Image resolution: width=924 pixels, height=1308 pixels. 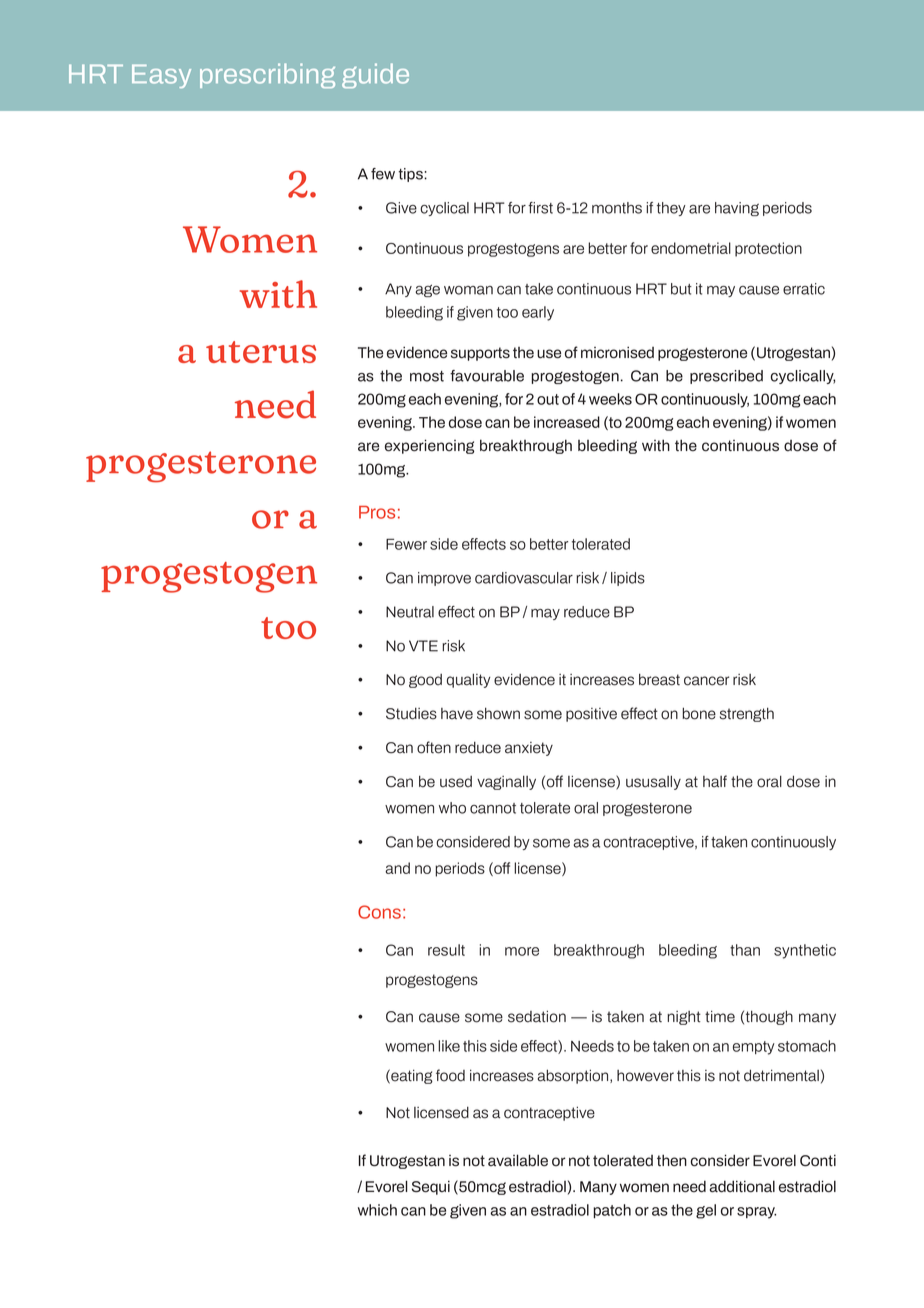 What do you see at coordinates (446, 950) in the screenshot?
I see `result` at bounding box center [446, 950].
